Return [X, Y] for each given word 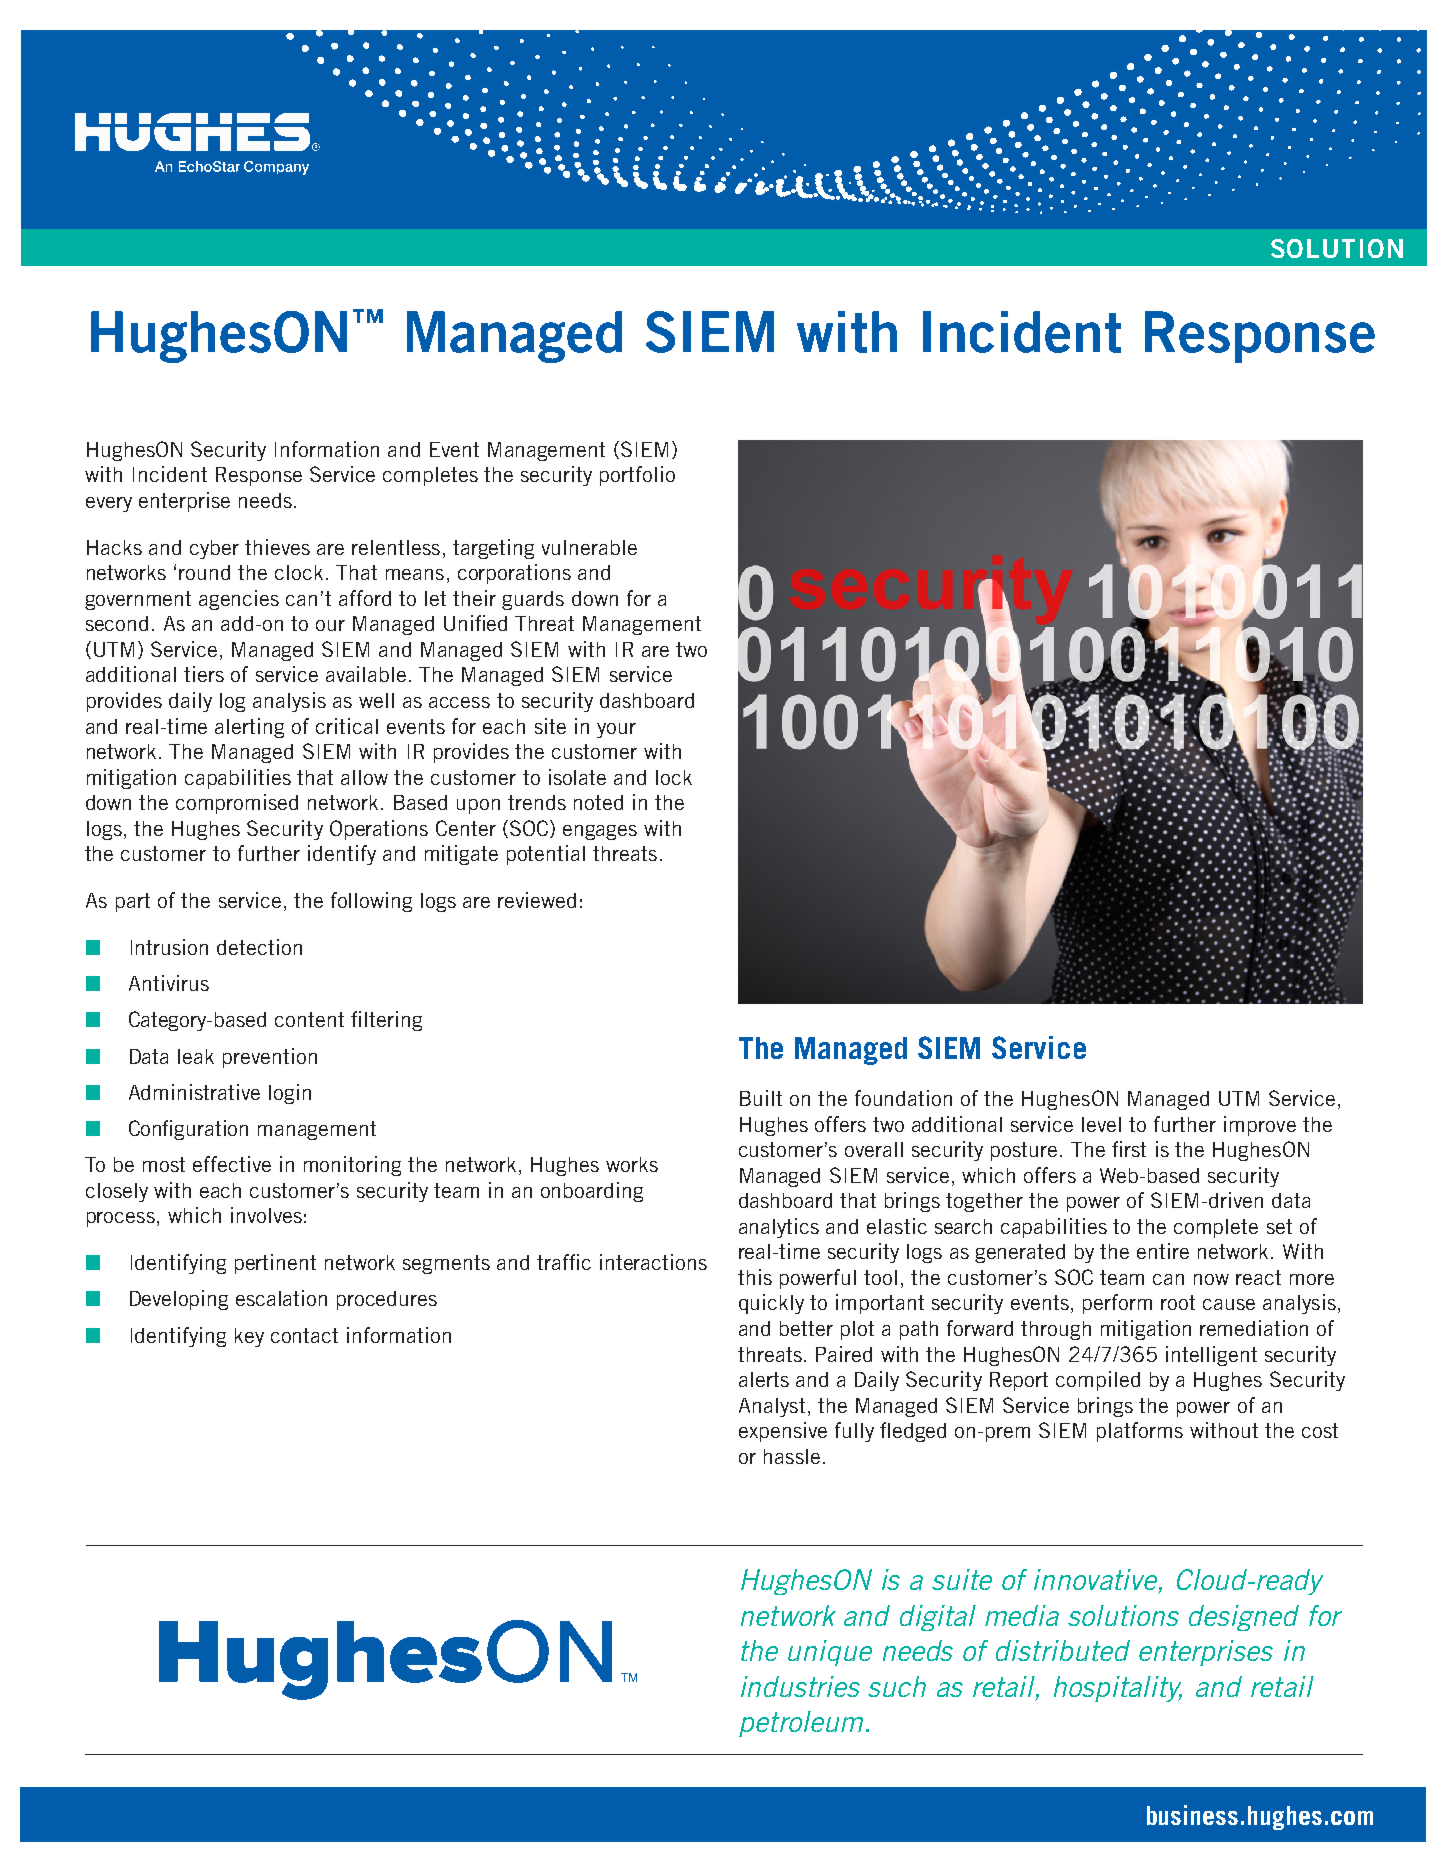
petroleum [801, 1724]
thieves [277, 547]
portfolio [637, 476]
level [1101, 1124]
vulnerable [589, 547]
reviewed [537, 900]
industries [800, 1686]
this [755, 1277]
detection [259, 947]
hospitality [1118, 1689]
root [1178, 1302]
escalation [281, 1298]
